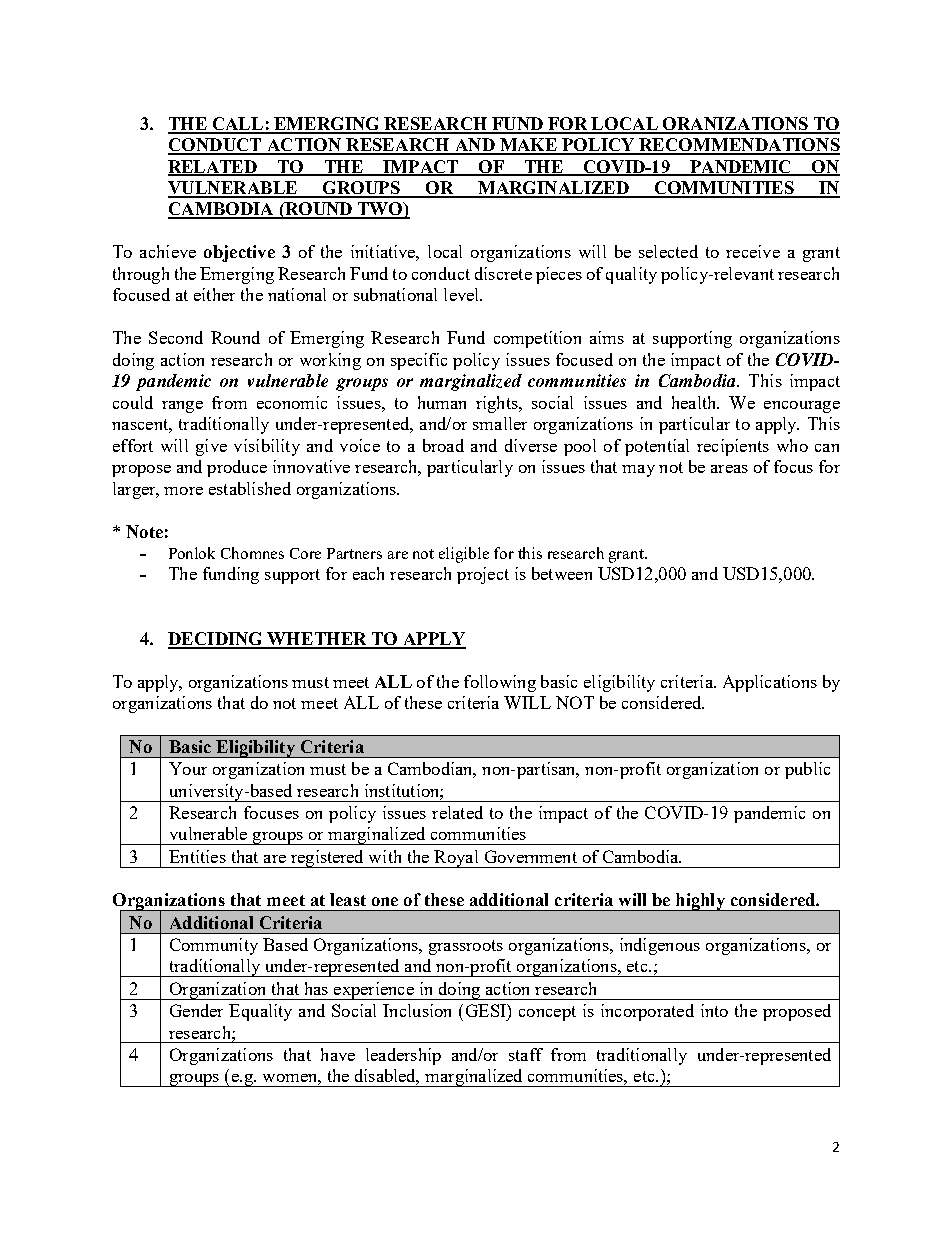  I want to click on Royal, so click(456, 859).
